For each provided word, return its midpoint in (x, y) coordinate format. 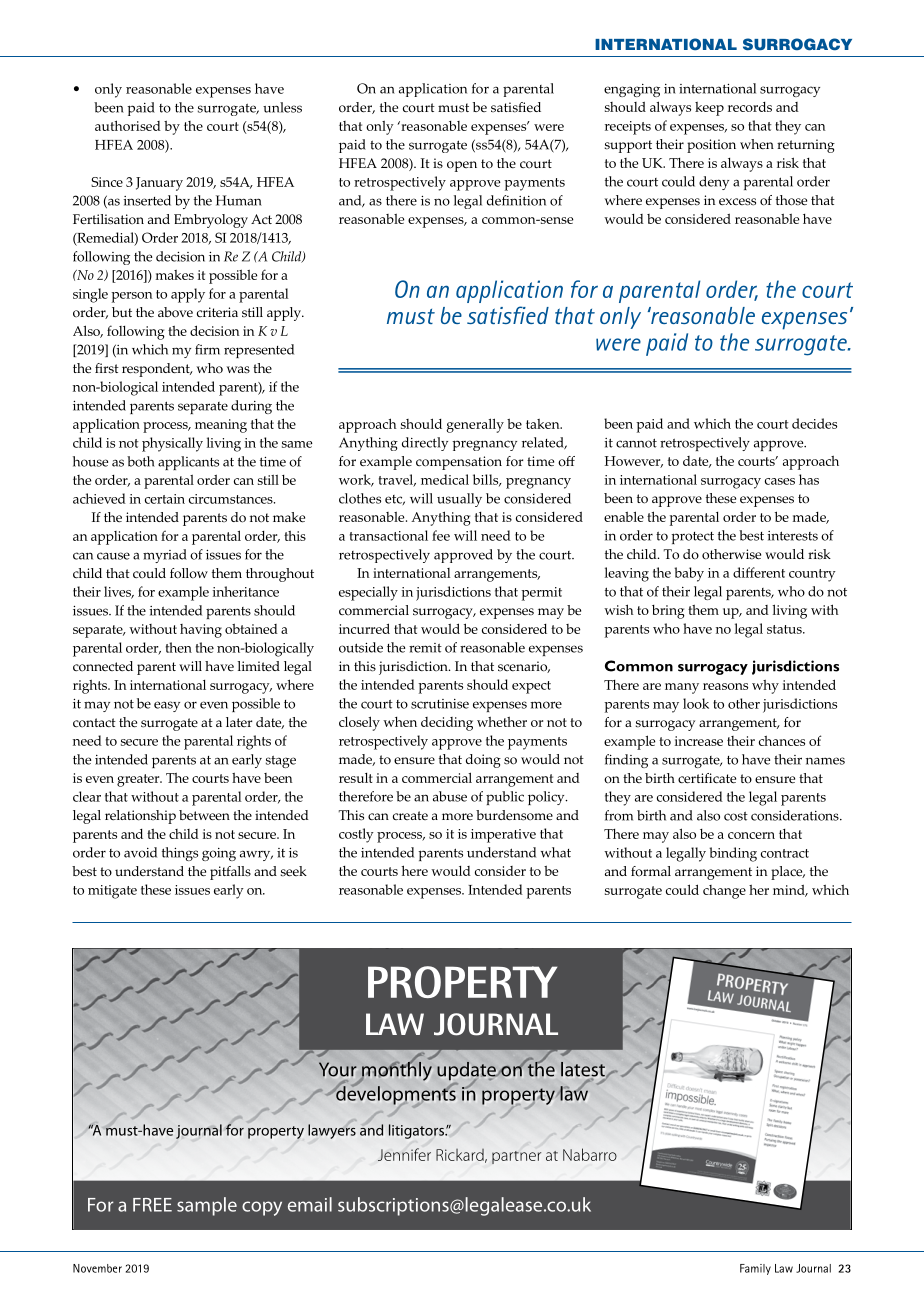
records (750, 107)
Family (755, 1269)
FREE (152, 1205)
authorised (128, 125)
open (462, 166)
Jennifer (404, 1154)
